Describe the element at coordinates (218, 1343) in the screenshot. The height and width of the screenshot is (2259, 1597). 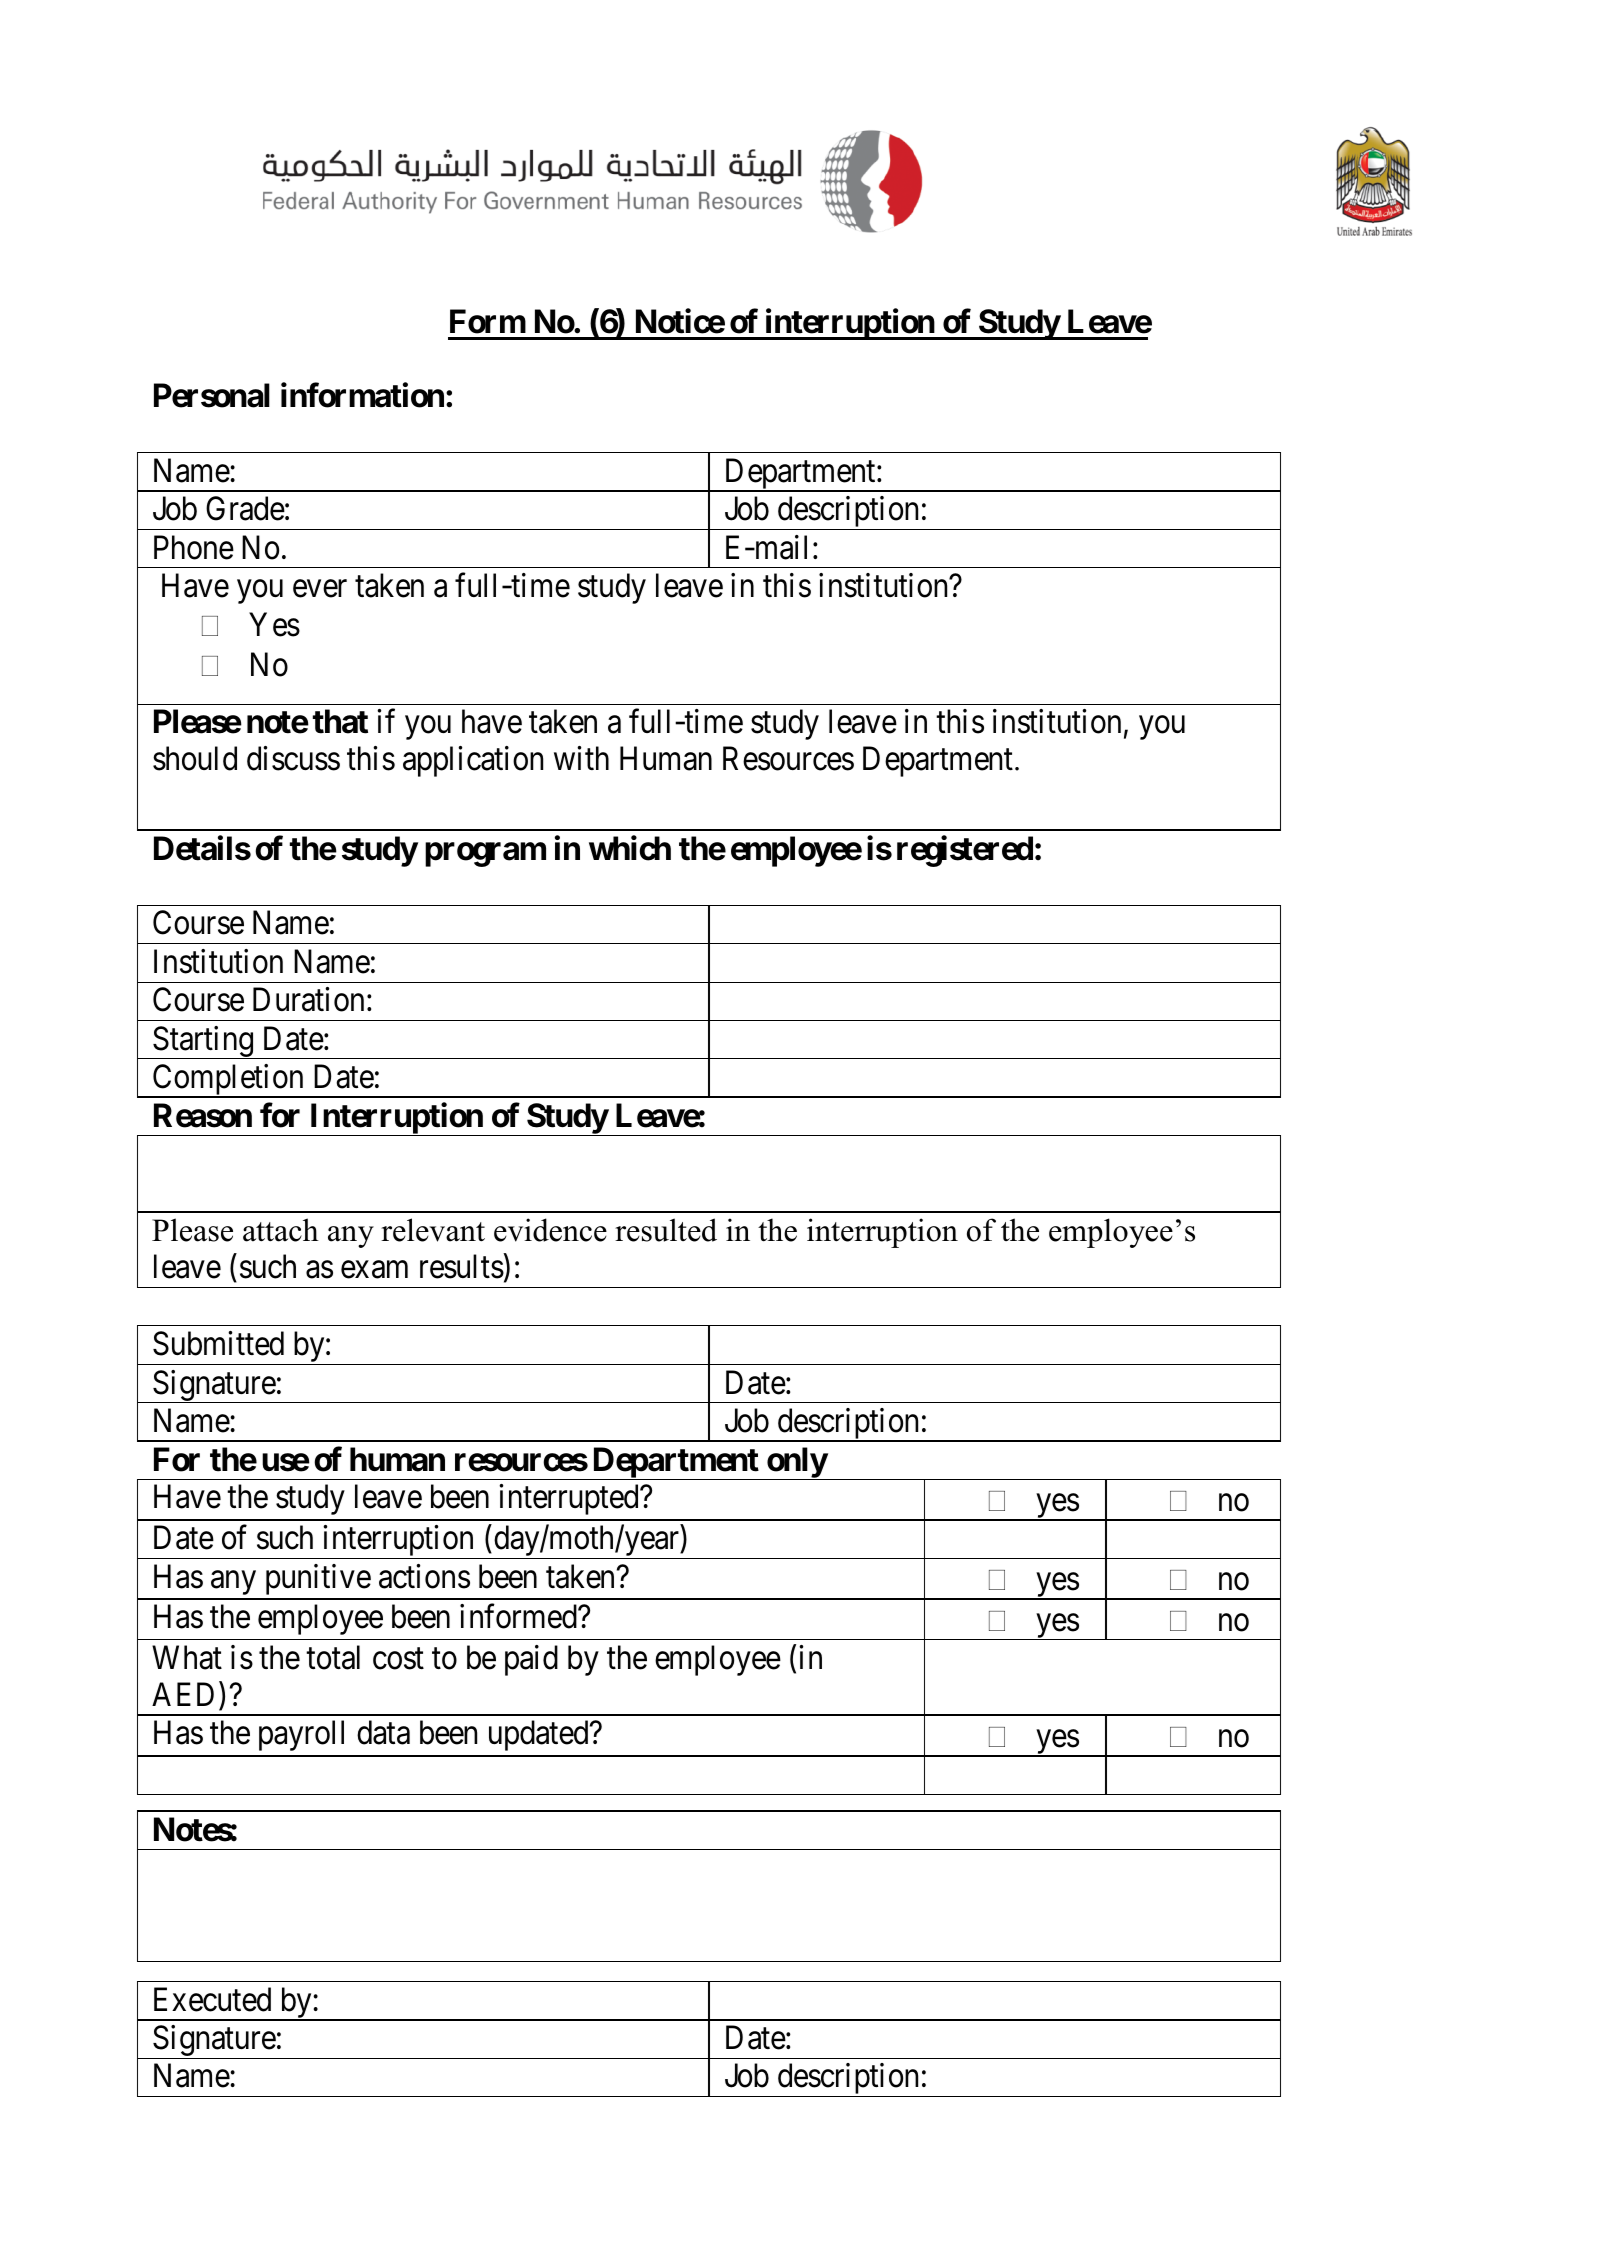
I see `Submitted` at that location.
